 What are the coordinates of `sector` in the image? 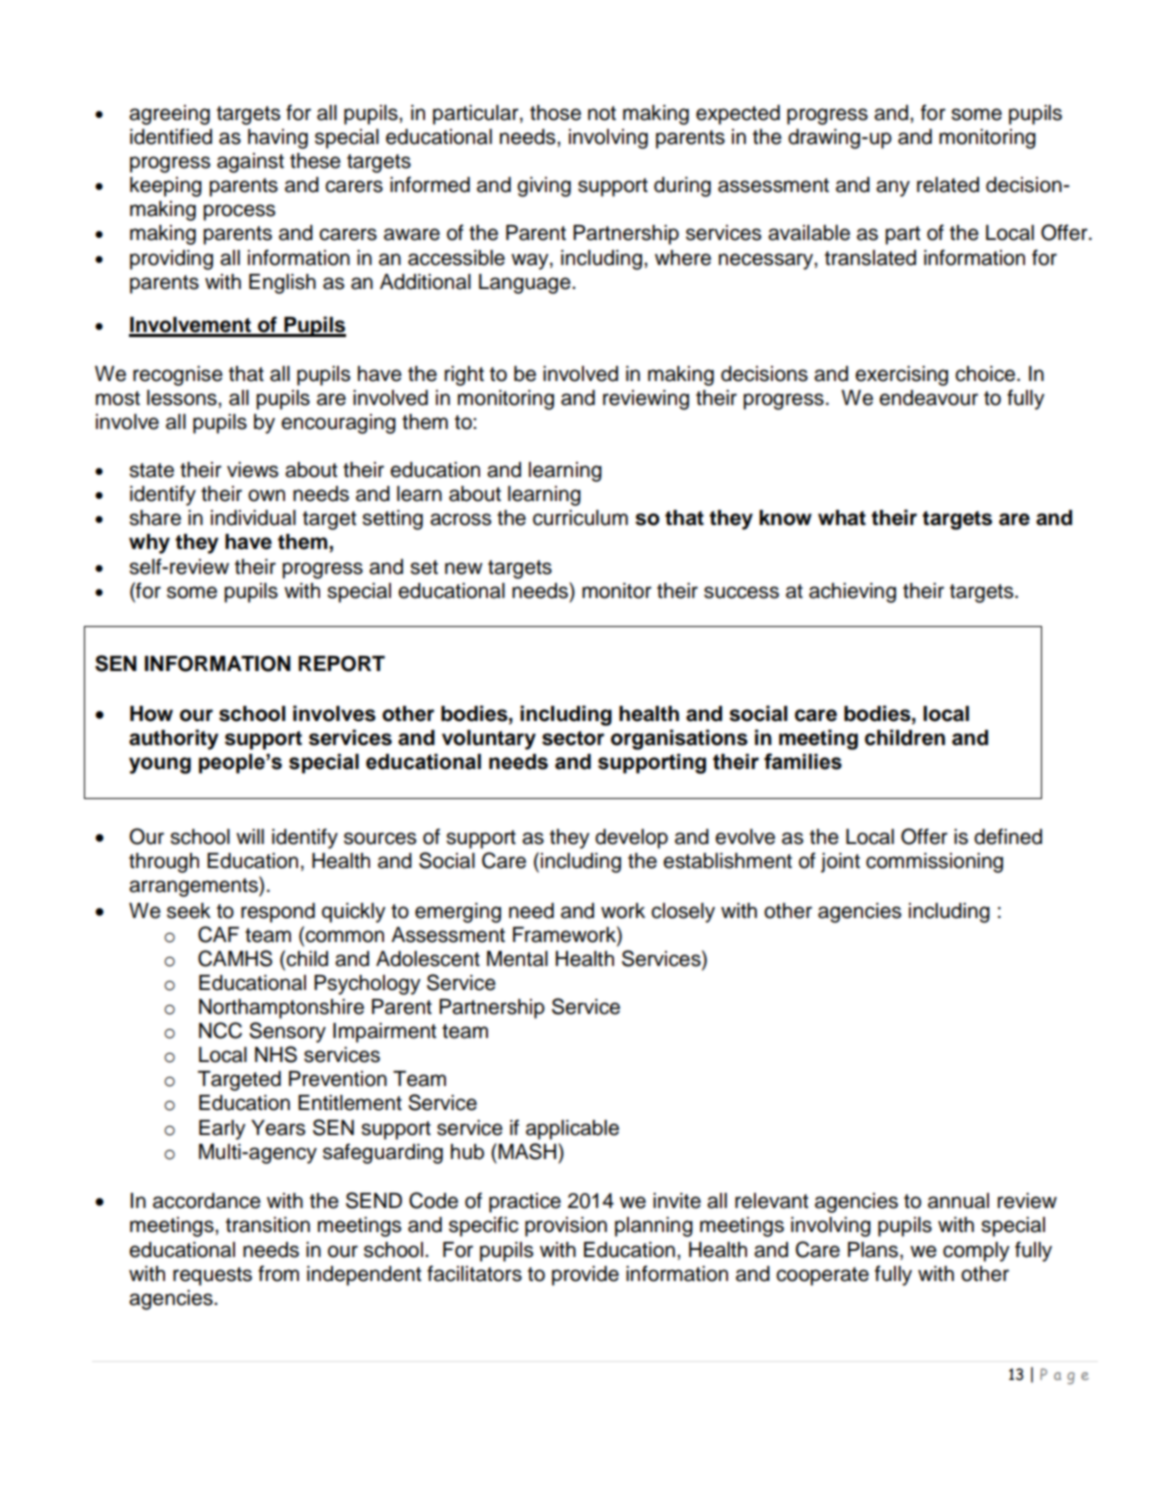 It's located at (573, 738).
